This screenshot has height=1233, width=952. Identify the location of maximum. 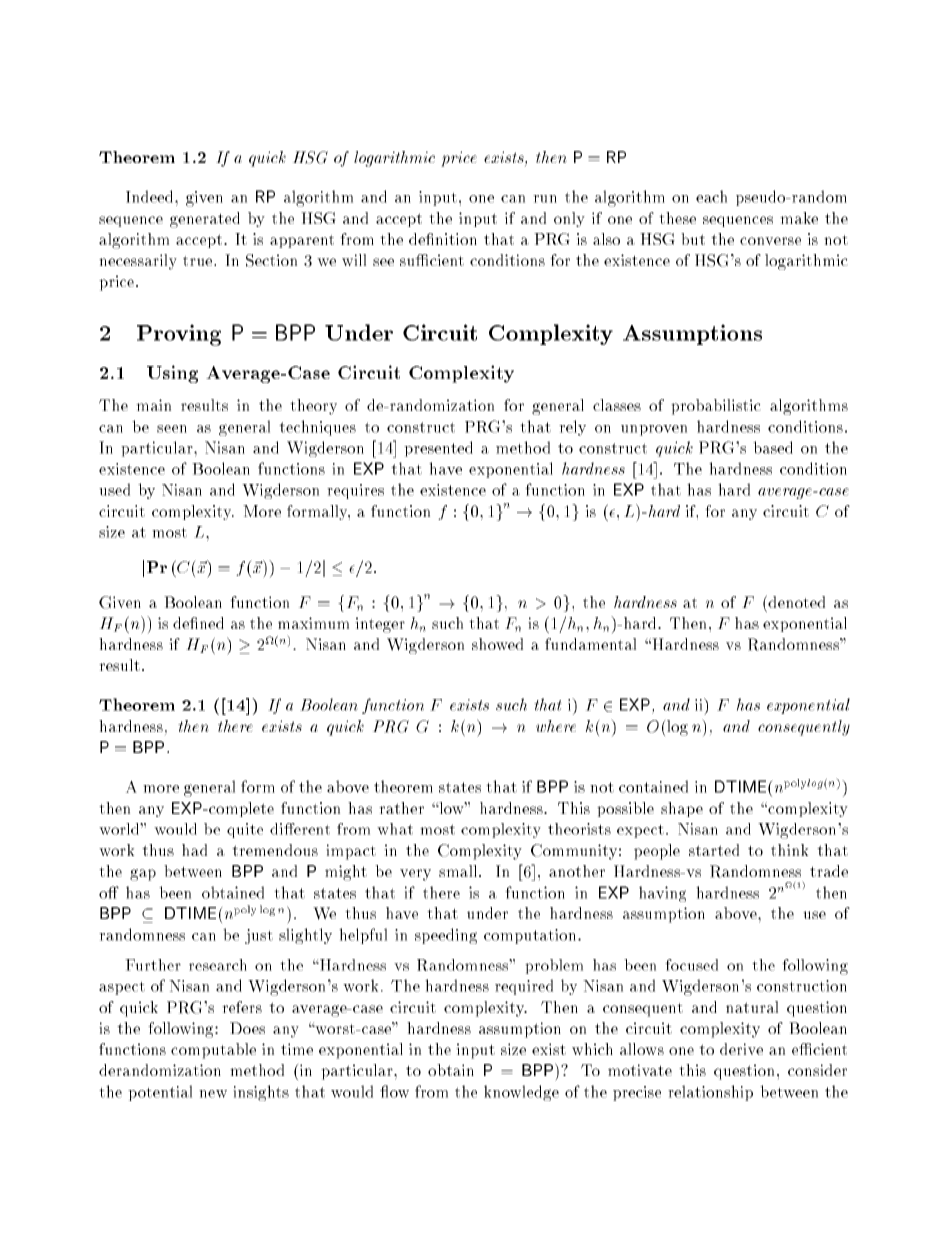
(313, 623).
